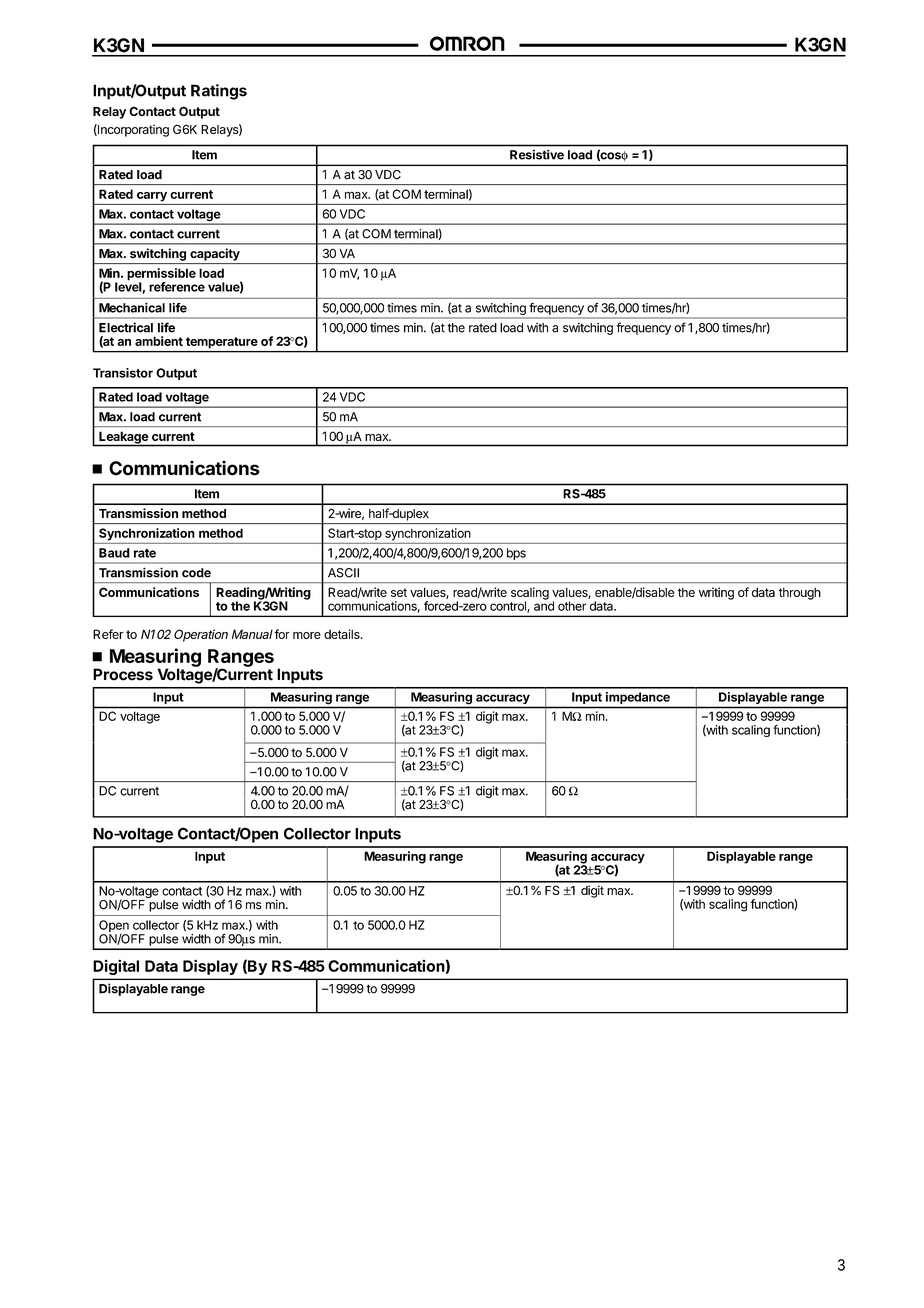 This screenshot has height=1308, width=924. I want to click on Leakage, so click(123, 438).
